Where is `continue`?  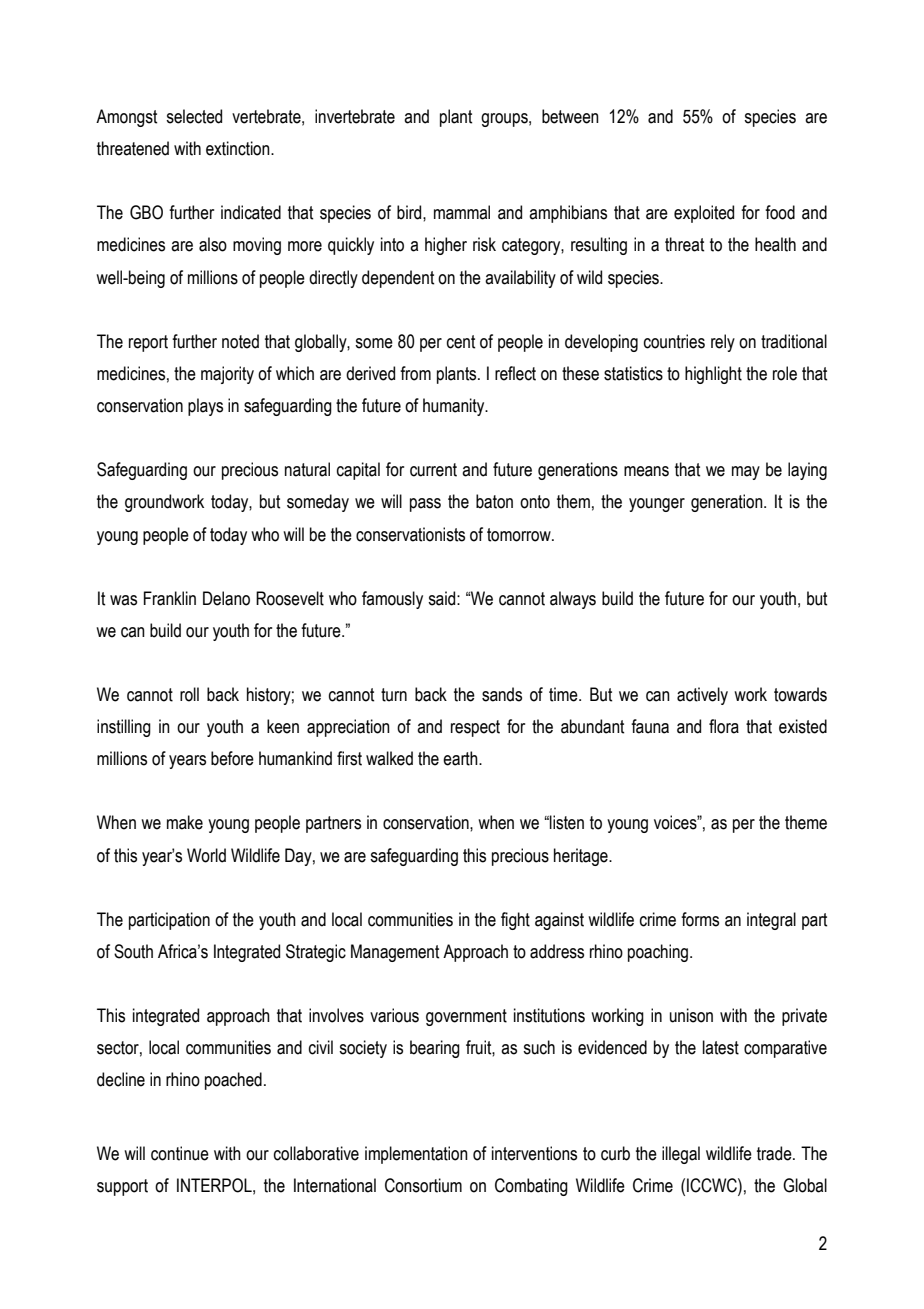
continue is located at coordinates (180, 1153).
